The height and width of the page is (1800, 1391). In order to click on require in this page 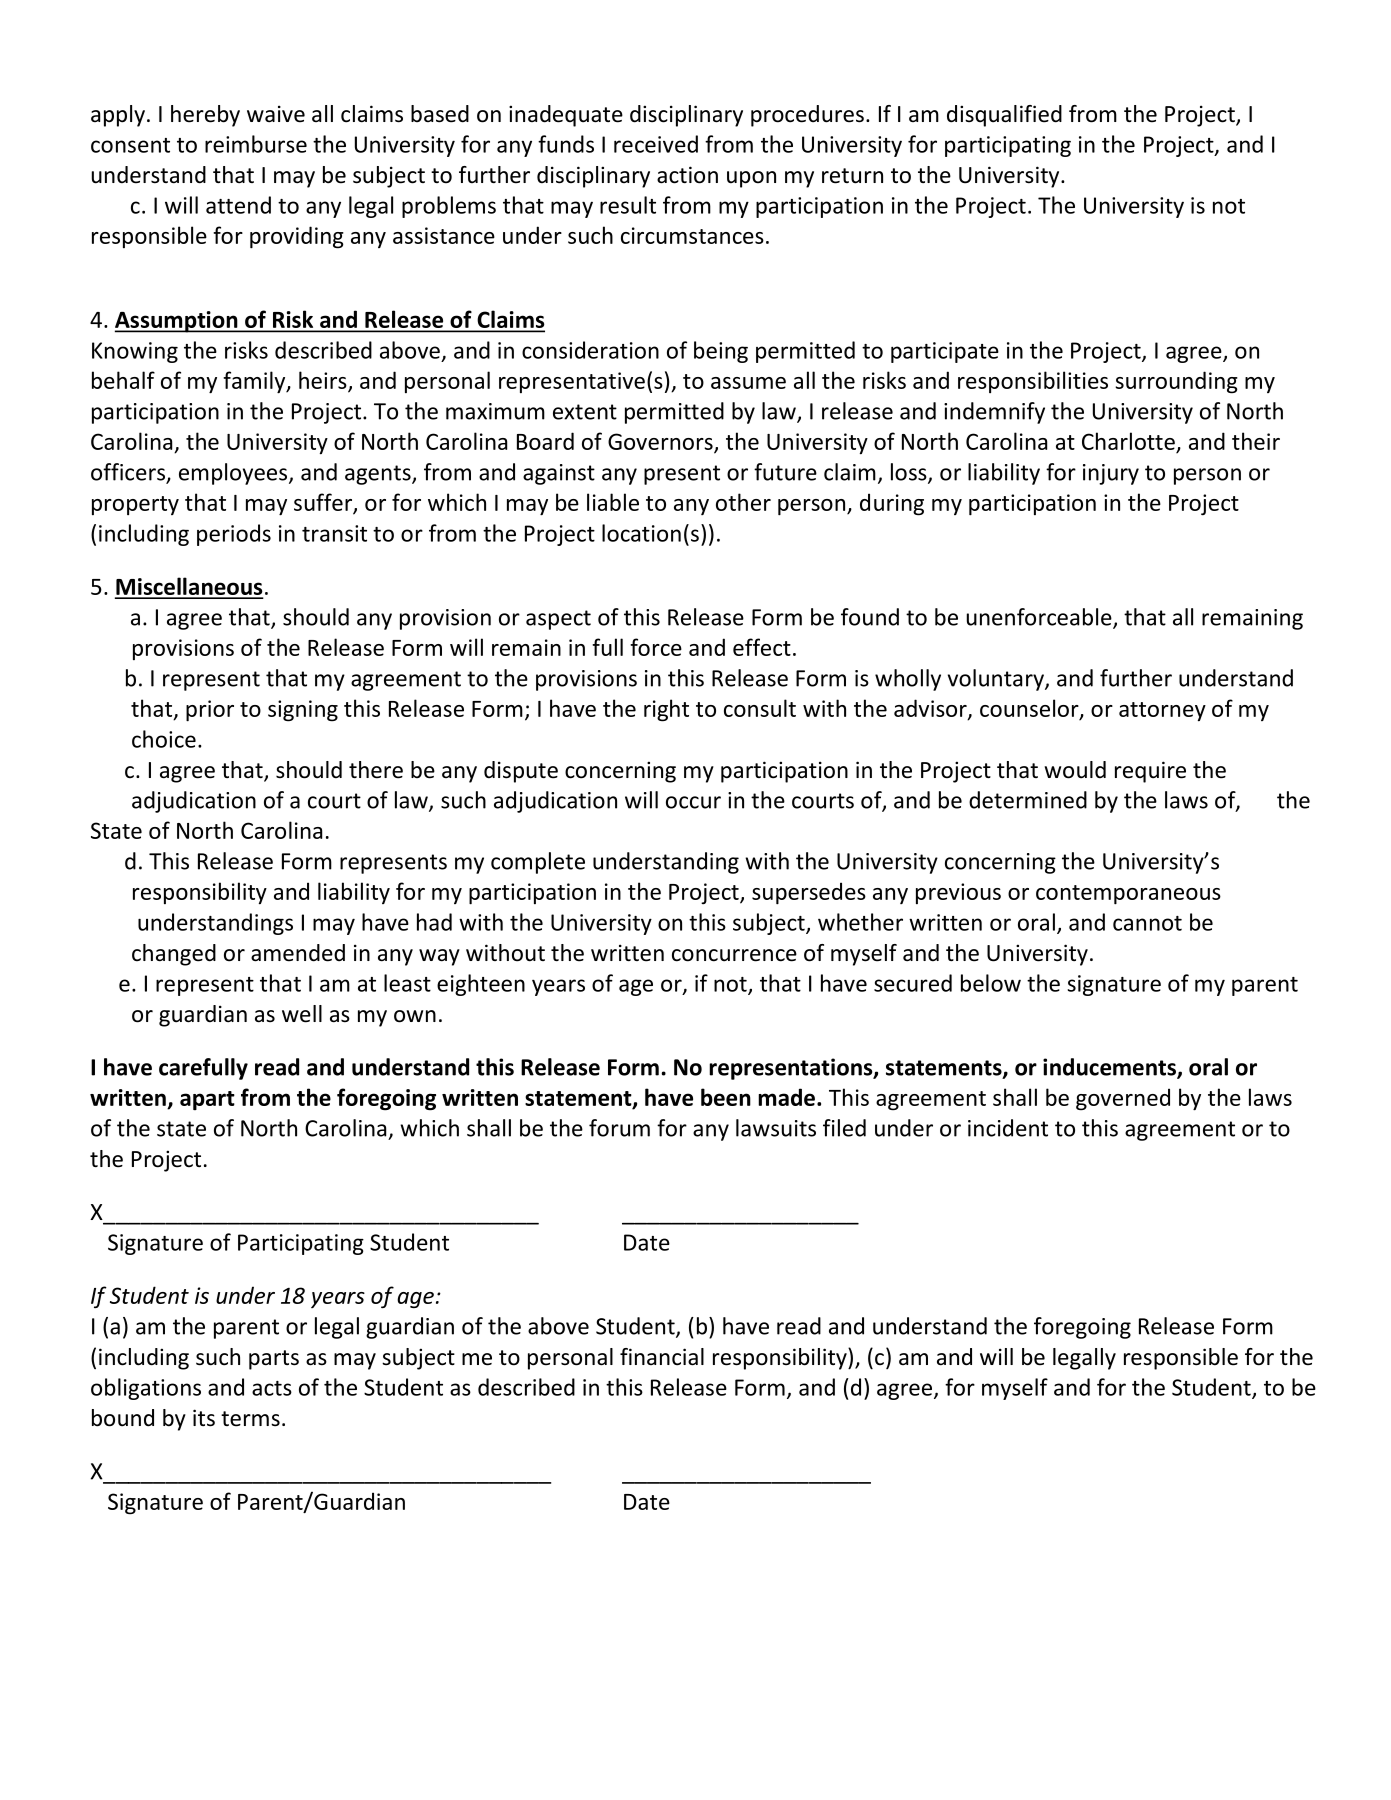, I will do `click(1150, 772)`.
